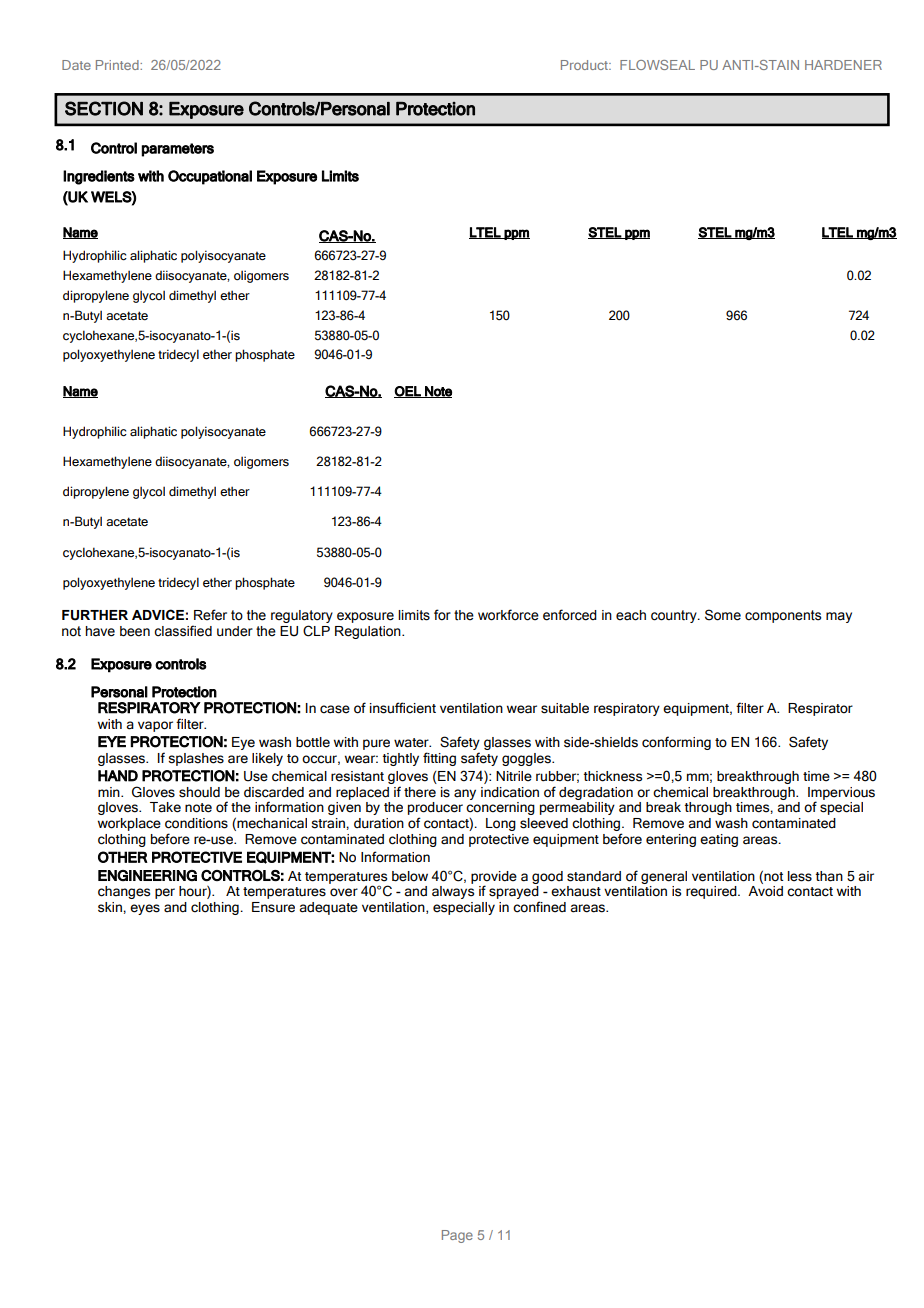  Describe the element at coordinates (178, 150) in the document. I see `parameters` at that location.
